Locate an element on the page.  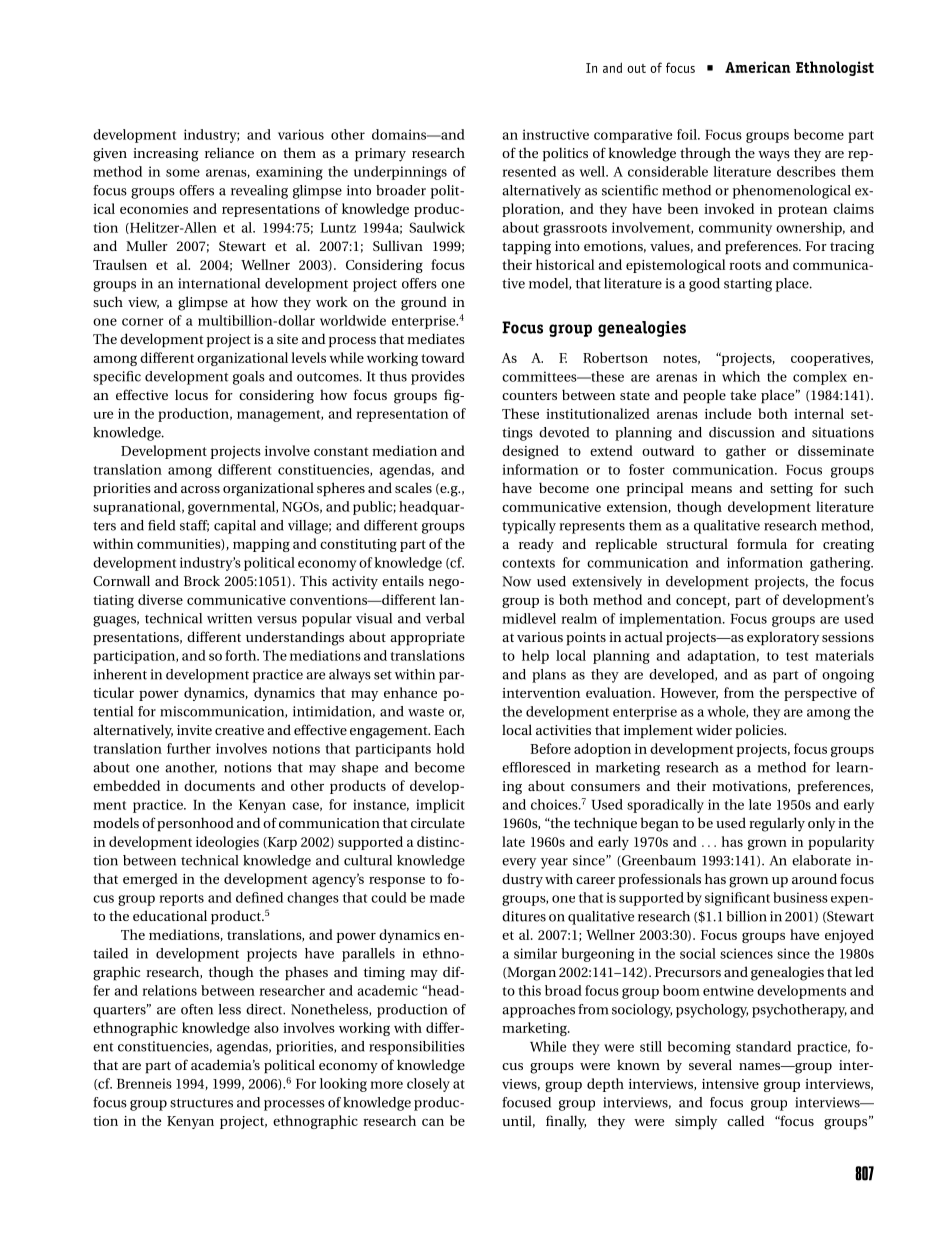
ideologies is located at coordinates (227, 843).
